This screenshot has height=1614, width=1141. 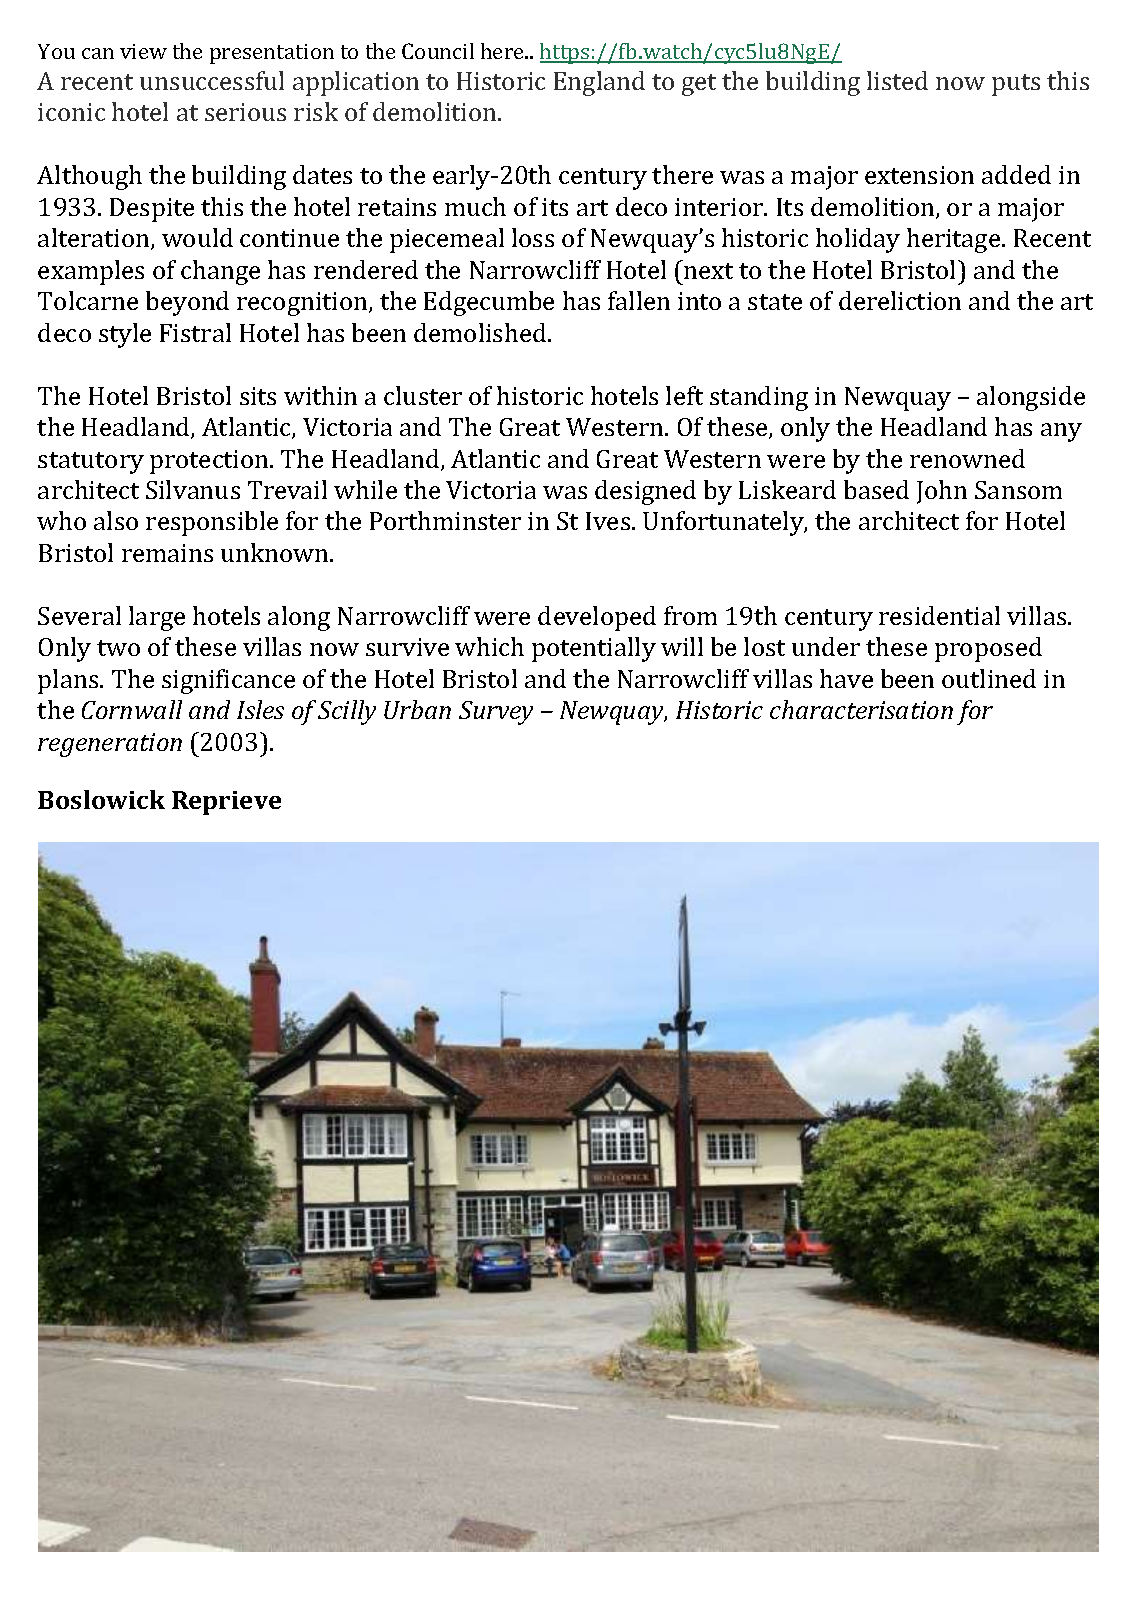 I want to click on Silvanus, so click(x=193, y=489).
